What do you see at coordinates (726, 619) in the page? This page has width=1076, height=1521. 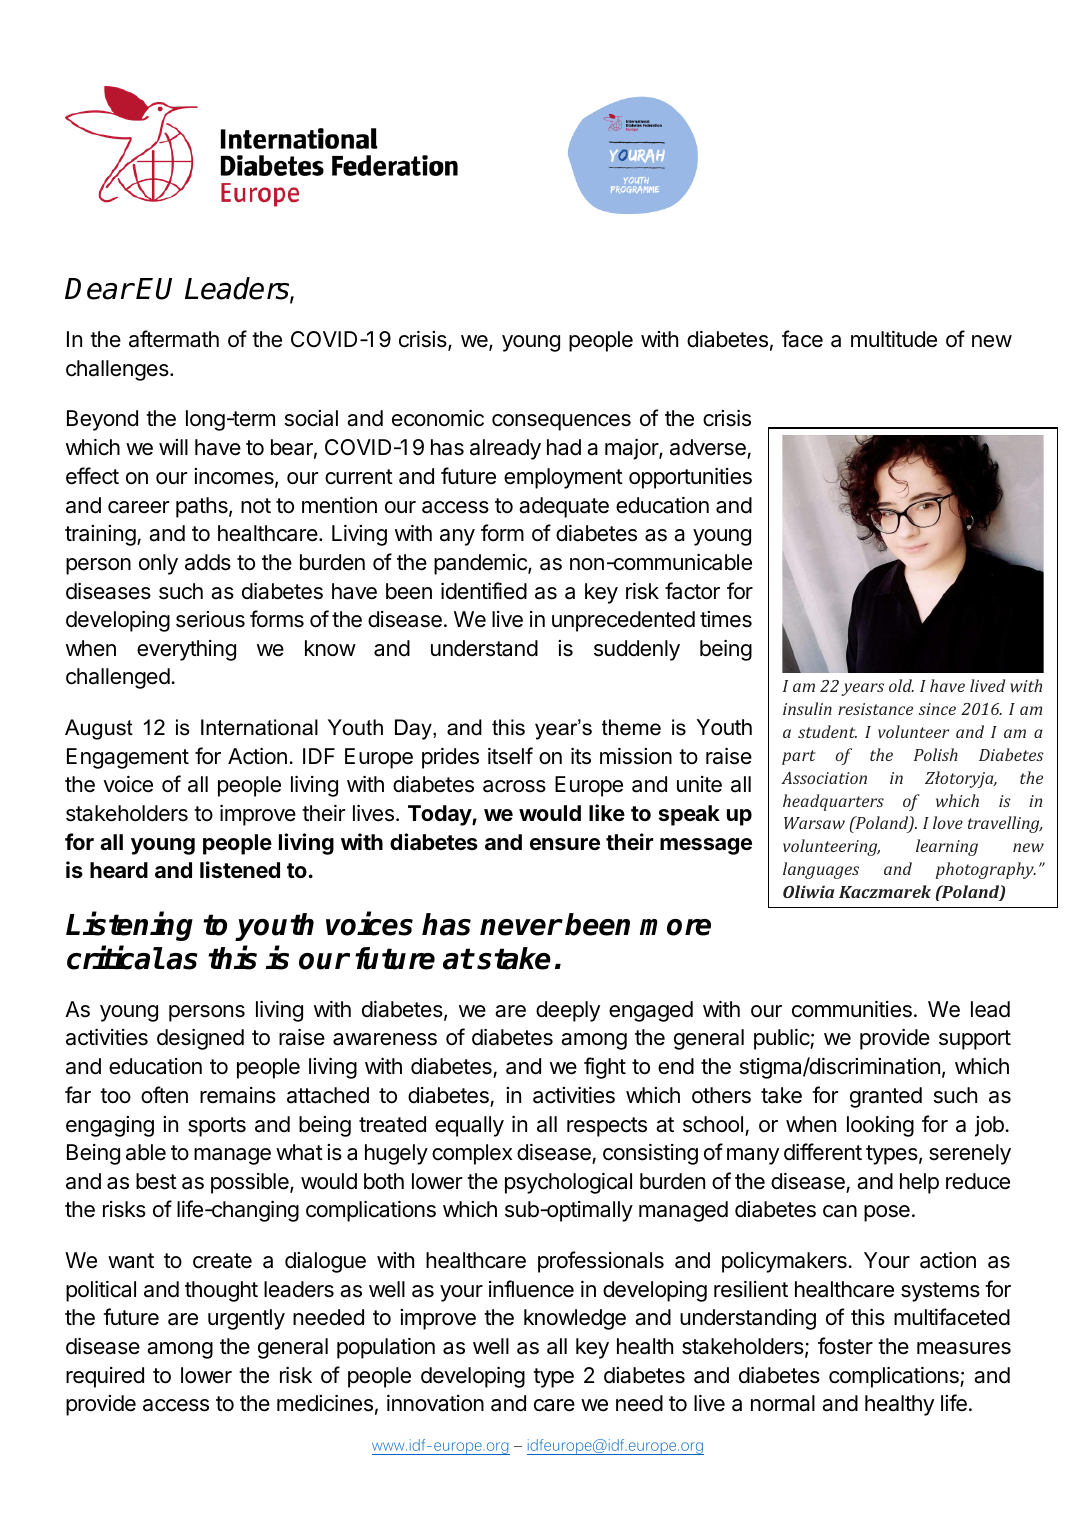 I see `times` at bounding box center [726, 619].
